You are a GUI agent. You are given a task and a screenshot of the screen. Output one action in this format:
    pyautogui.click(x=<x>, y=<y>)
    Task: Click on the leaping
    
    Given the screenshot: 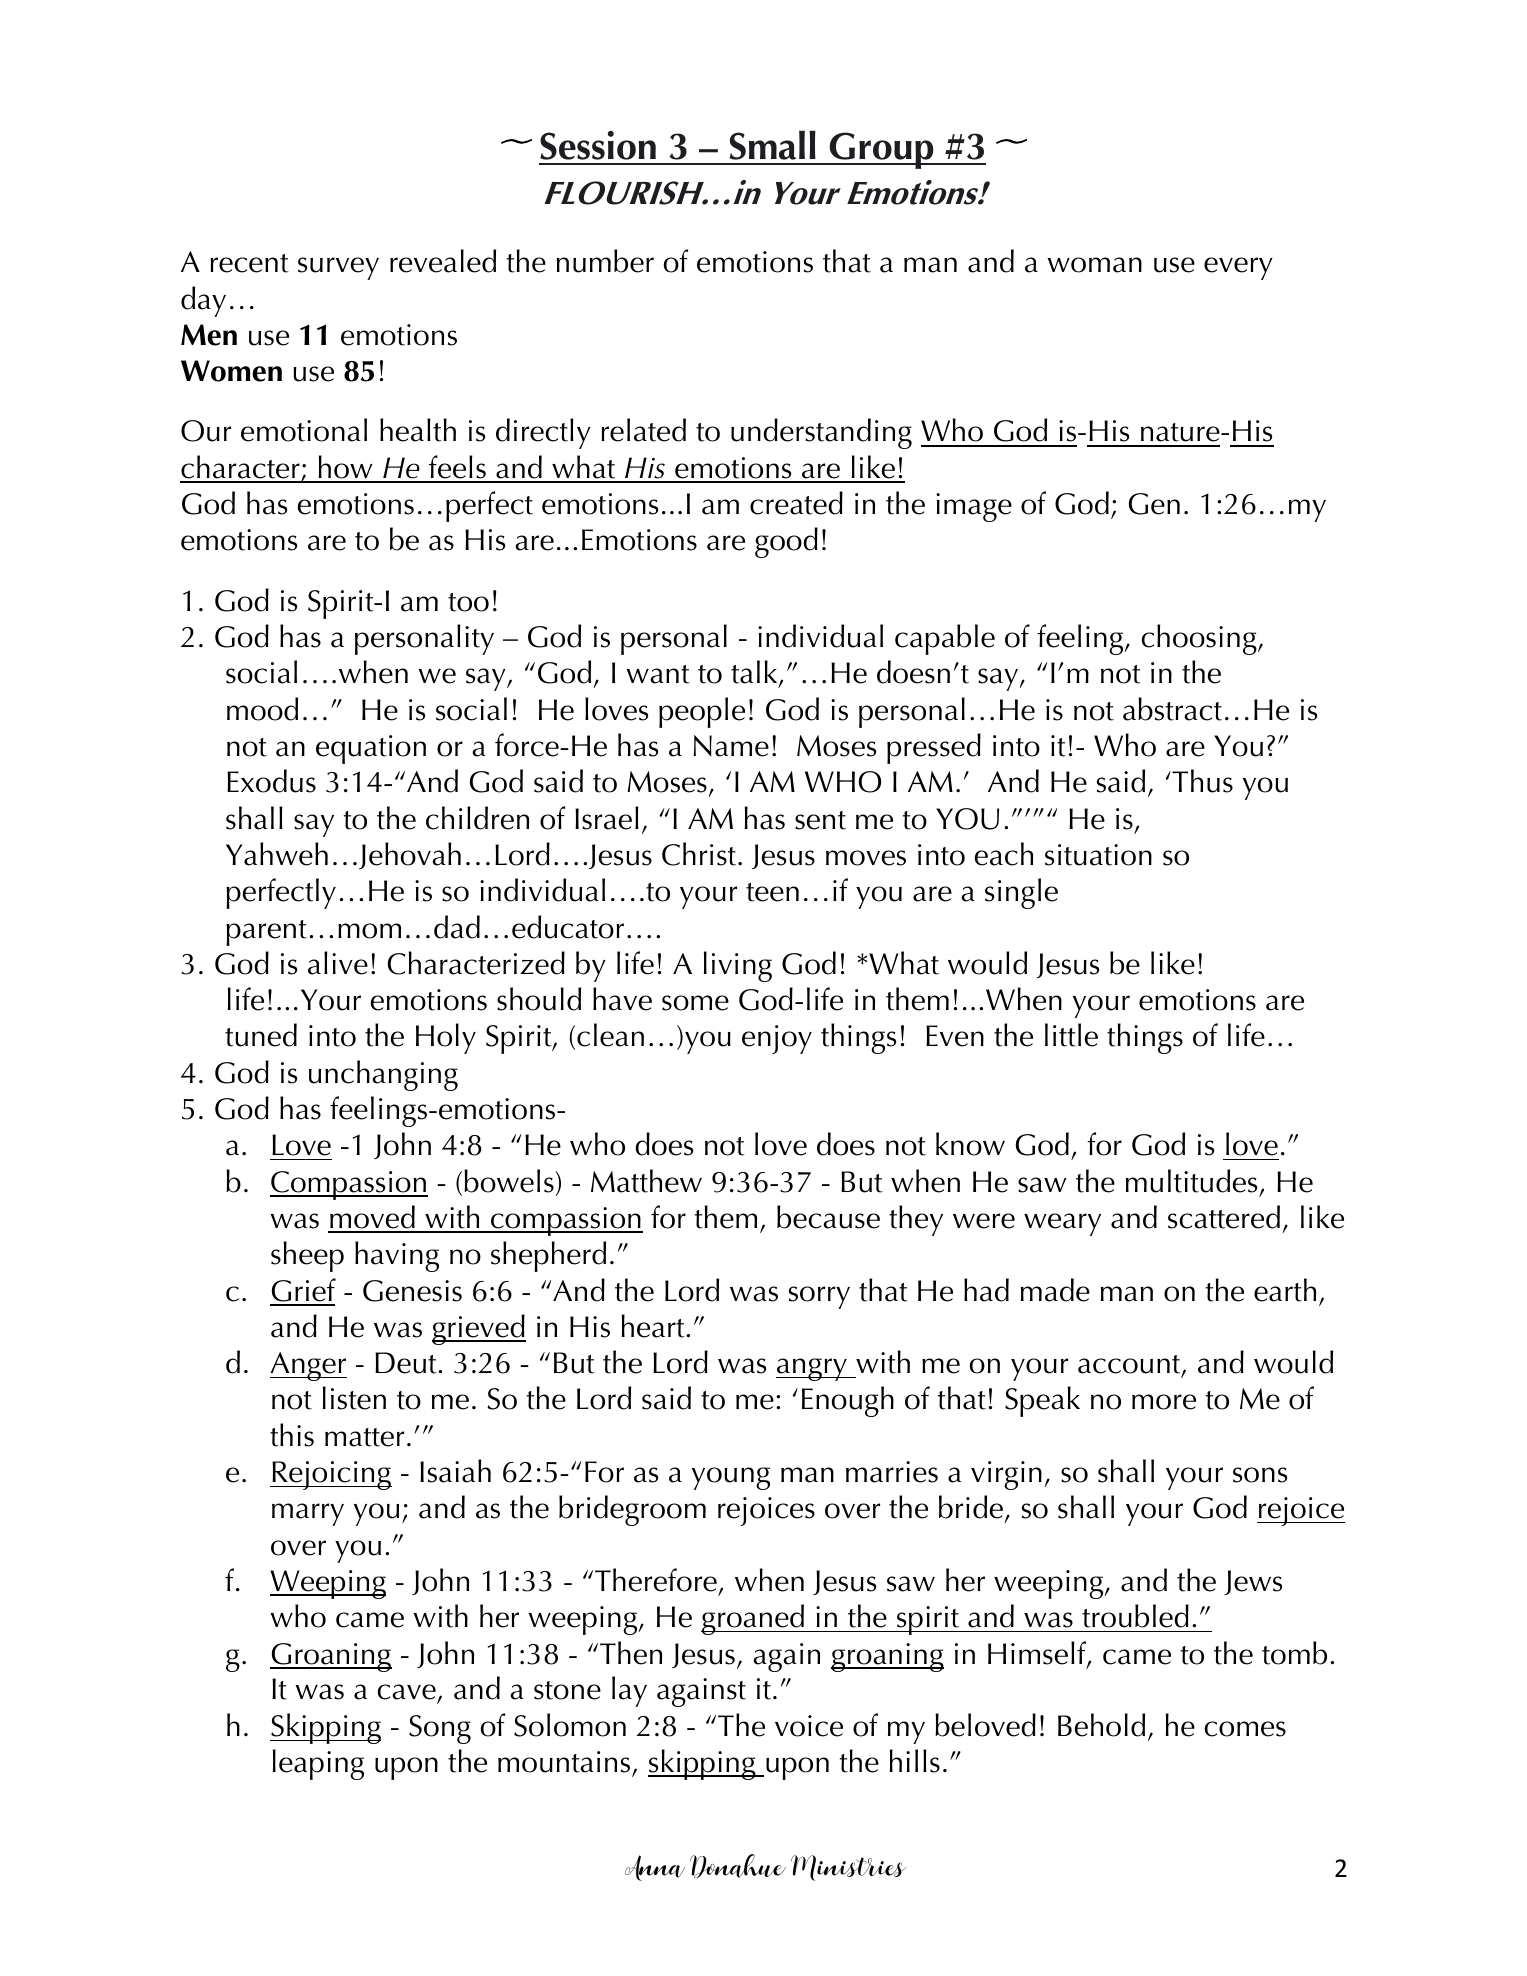 What is the action you would take?
    pyautogui.click(x=318, y=1764)
